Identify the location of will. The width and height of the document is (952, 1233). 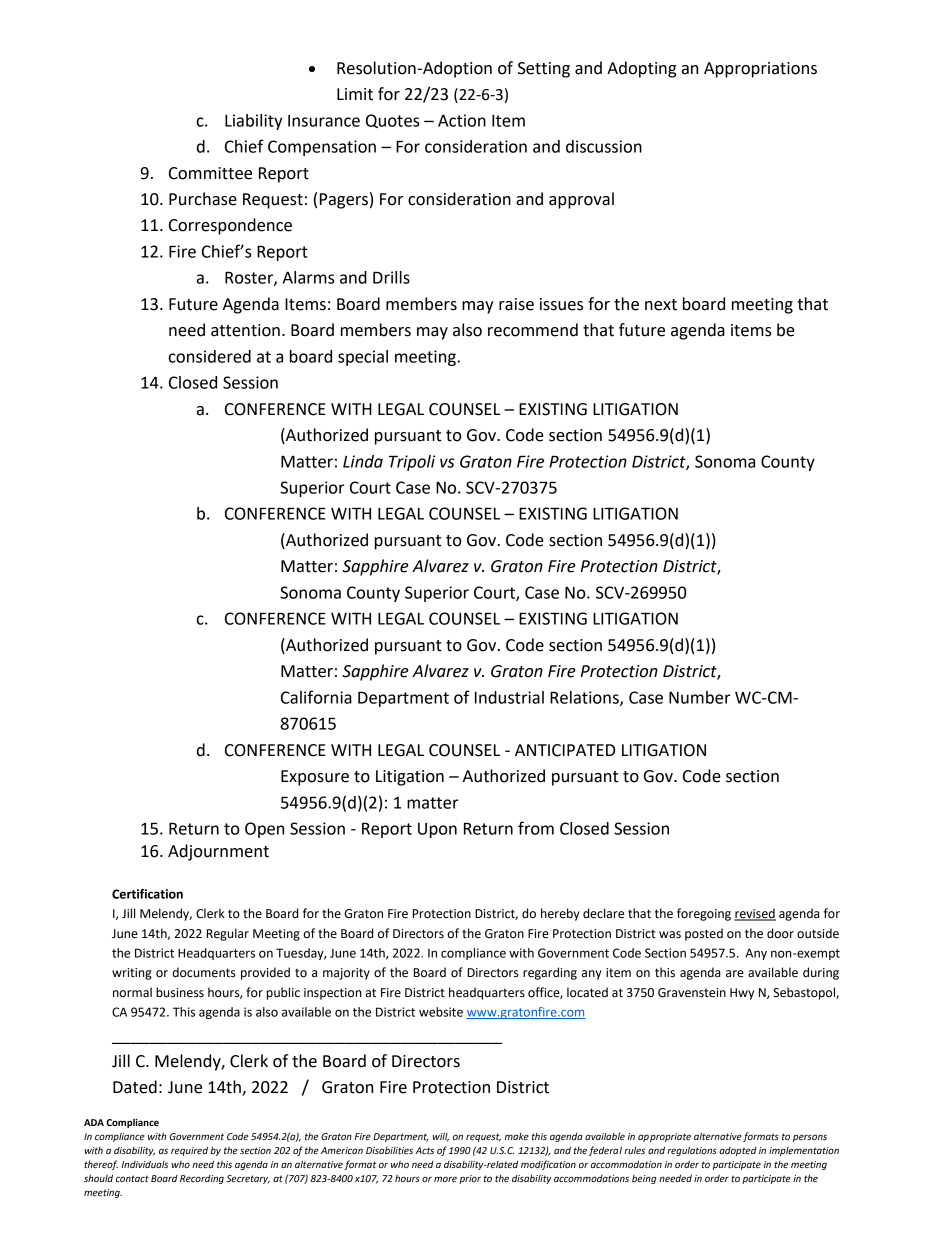
(440, 1137).
